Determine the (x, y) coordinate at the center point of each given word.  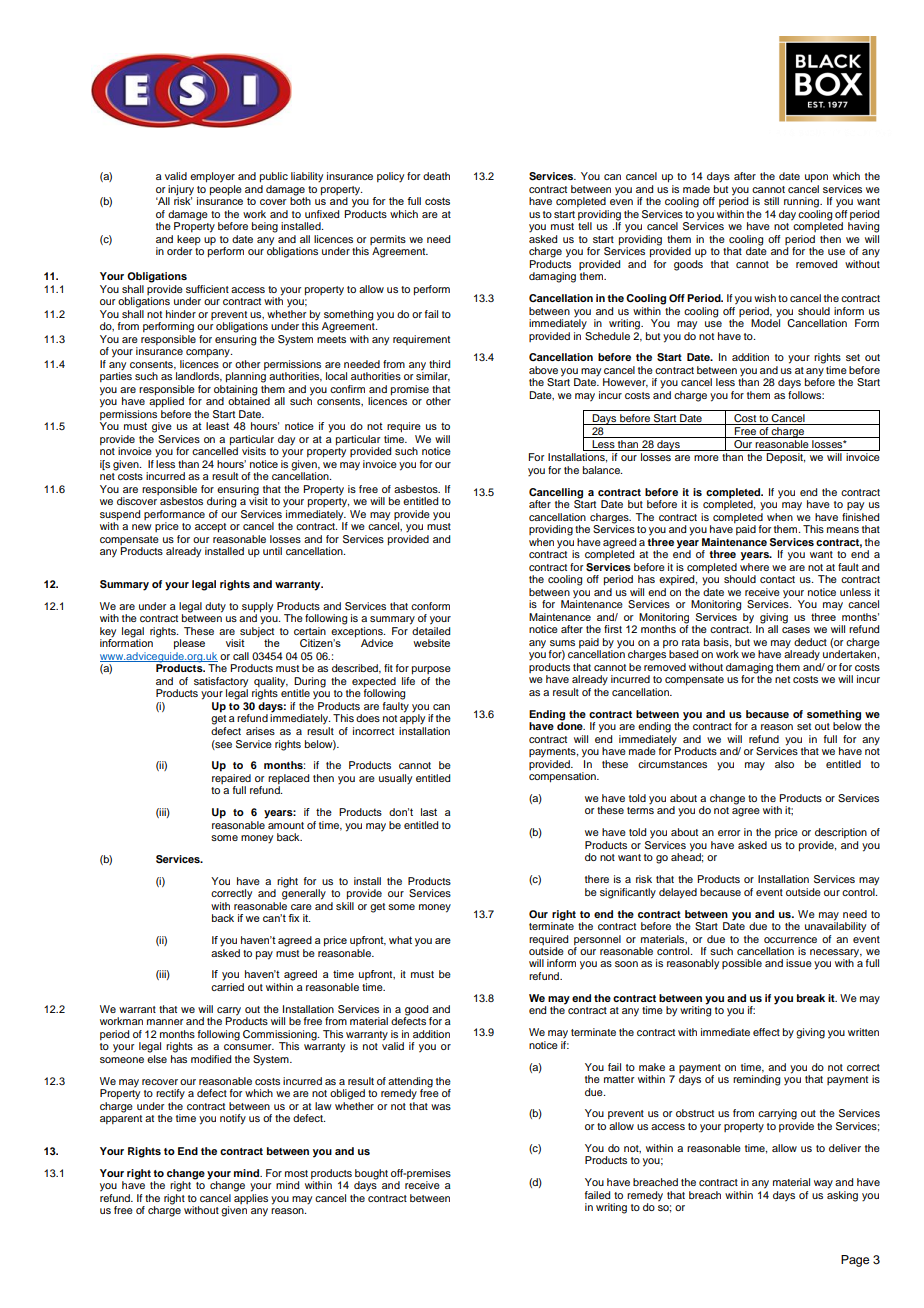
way (823, 1184)
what (400, 940)
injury (181, 190)
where (754, 567)
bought (371, 1174)
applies (251, 1197)
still (771, 201)
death (436, 176)
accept (210, 528)
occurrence (790, 940)
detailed (431, 631)
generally (304, 893)
